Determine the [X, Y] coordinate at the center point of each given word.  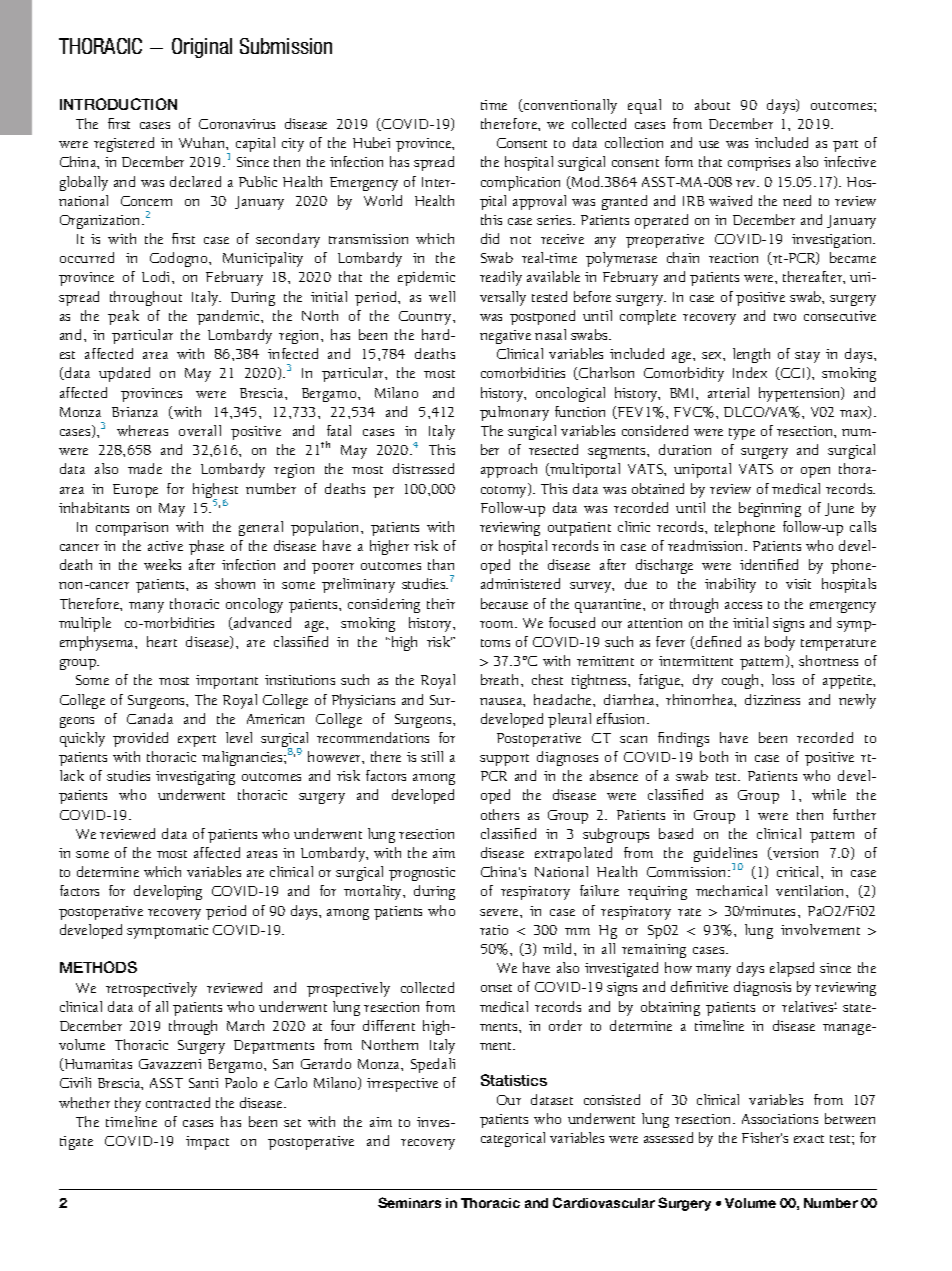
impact [207, 1143]
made [145, 468]
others [500, 814]
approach [509, 470]
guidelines [725, 856]
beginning [770, 509]
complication [520, 183]
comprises [759, 164]
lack [72, 775]
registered [124, 144]
